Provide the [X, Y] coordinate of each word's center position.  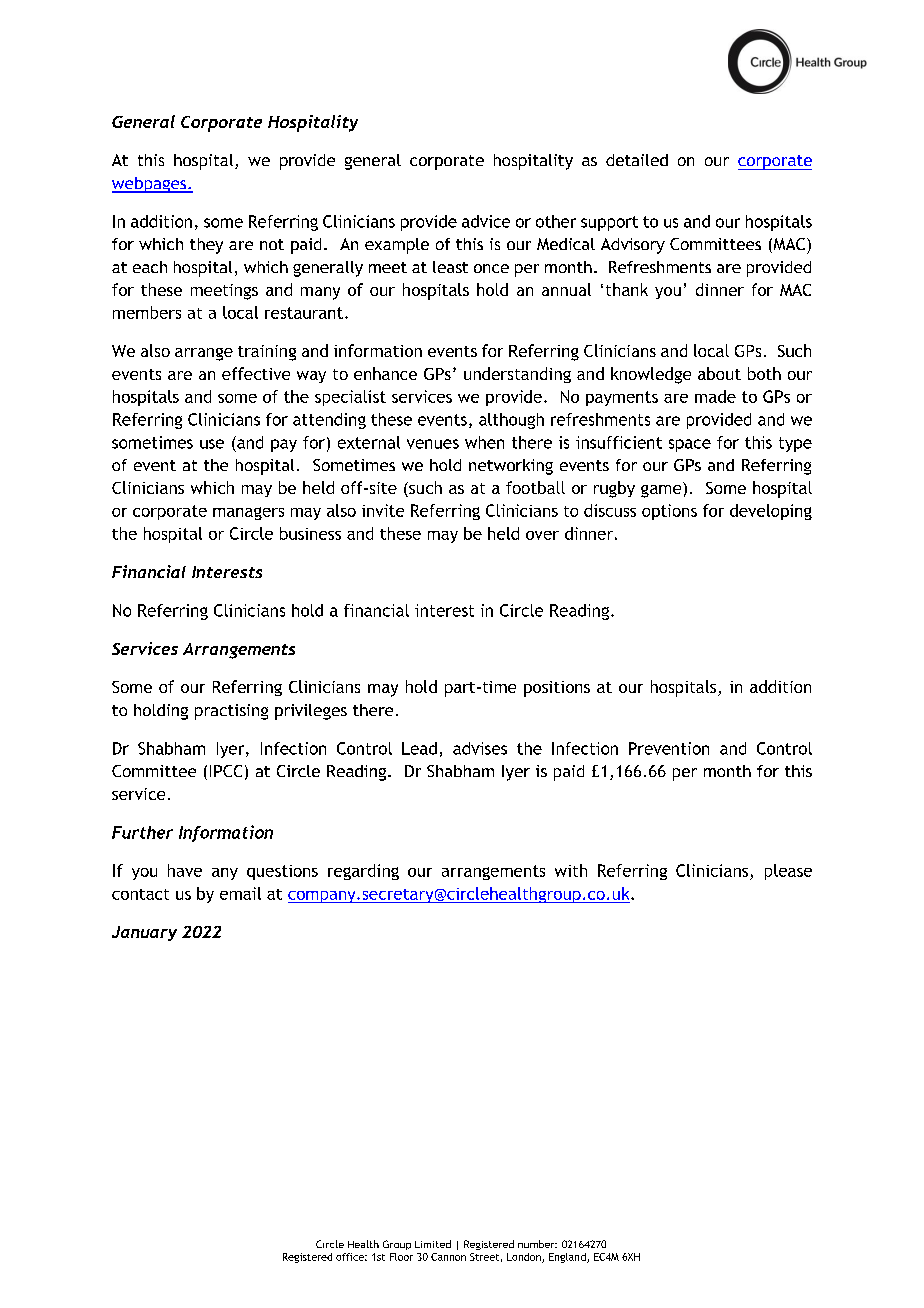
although [511, 421]
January [144, 933]
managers [248, 513]
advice [486, 221]
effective [256, 373]
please [788, 872]
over [542, 535]
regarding [363, 872]
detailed [637, 160]
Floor [401, 1257]
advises [480, 748]
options [669, 512]
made [715, 396]
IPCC [226, 771]
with [571, 870]
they [206, 246]
